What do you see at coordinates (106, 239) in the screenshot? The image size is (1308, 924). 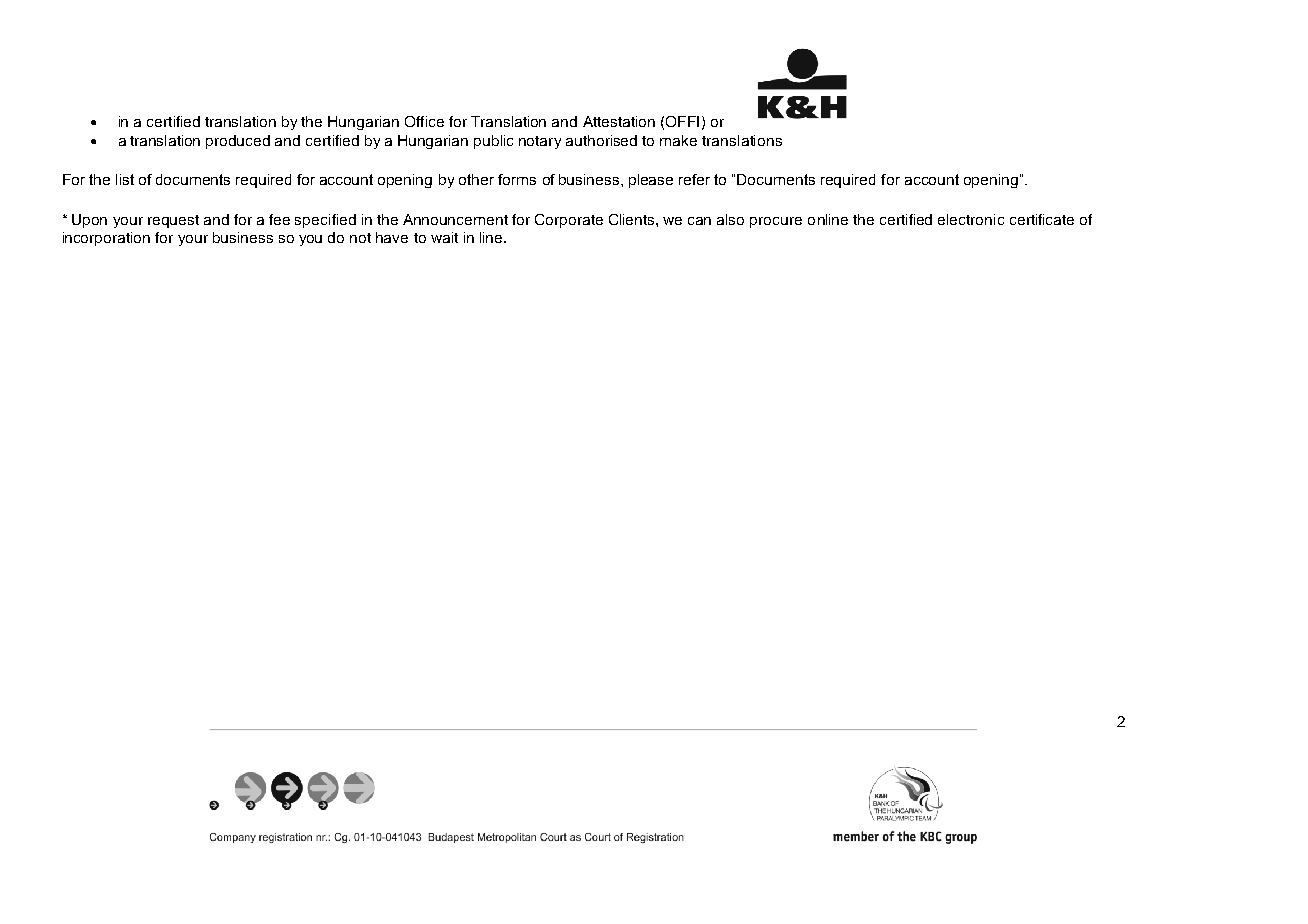 I see `incorporation` at bounding box center [106, 239].
